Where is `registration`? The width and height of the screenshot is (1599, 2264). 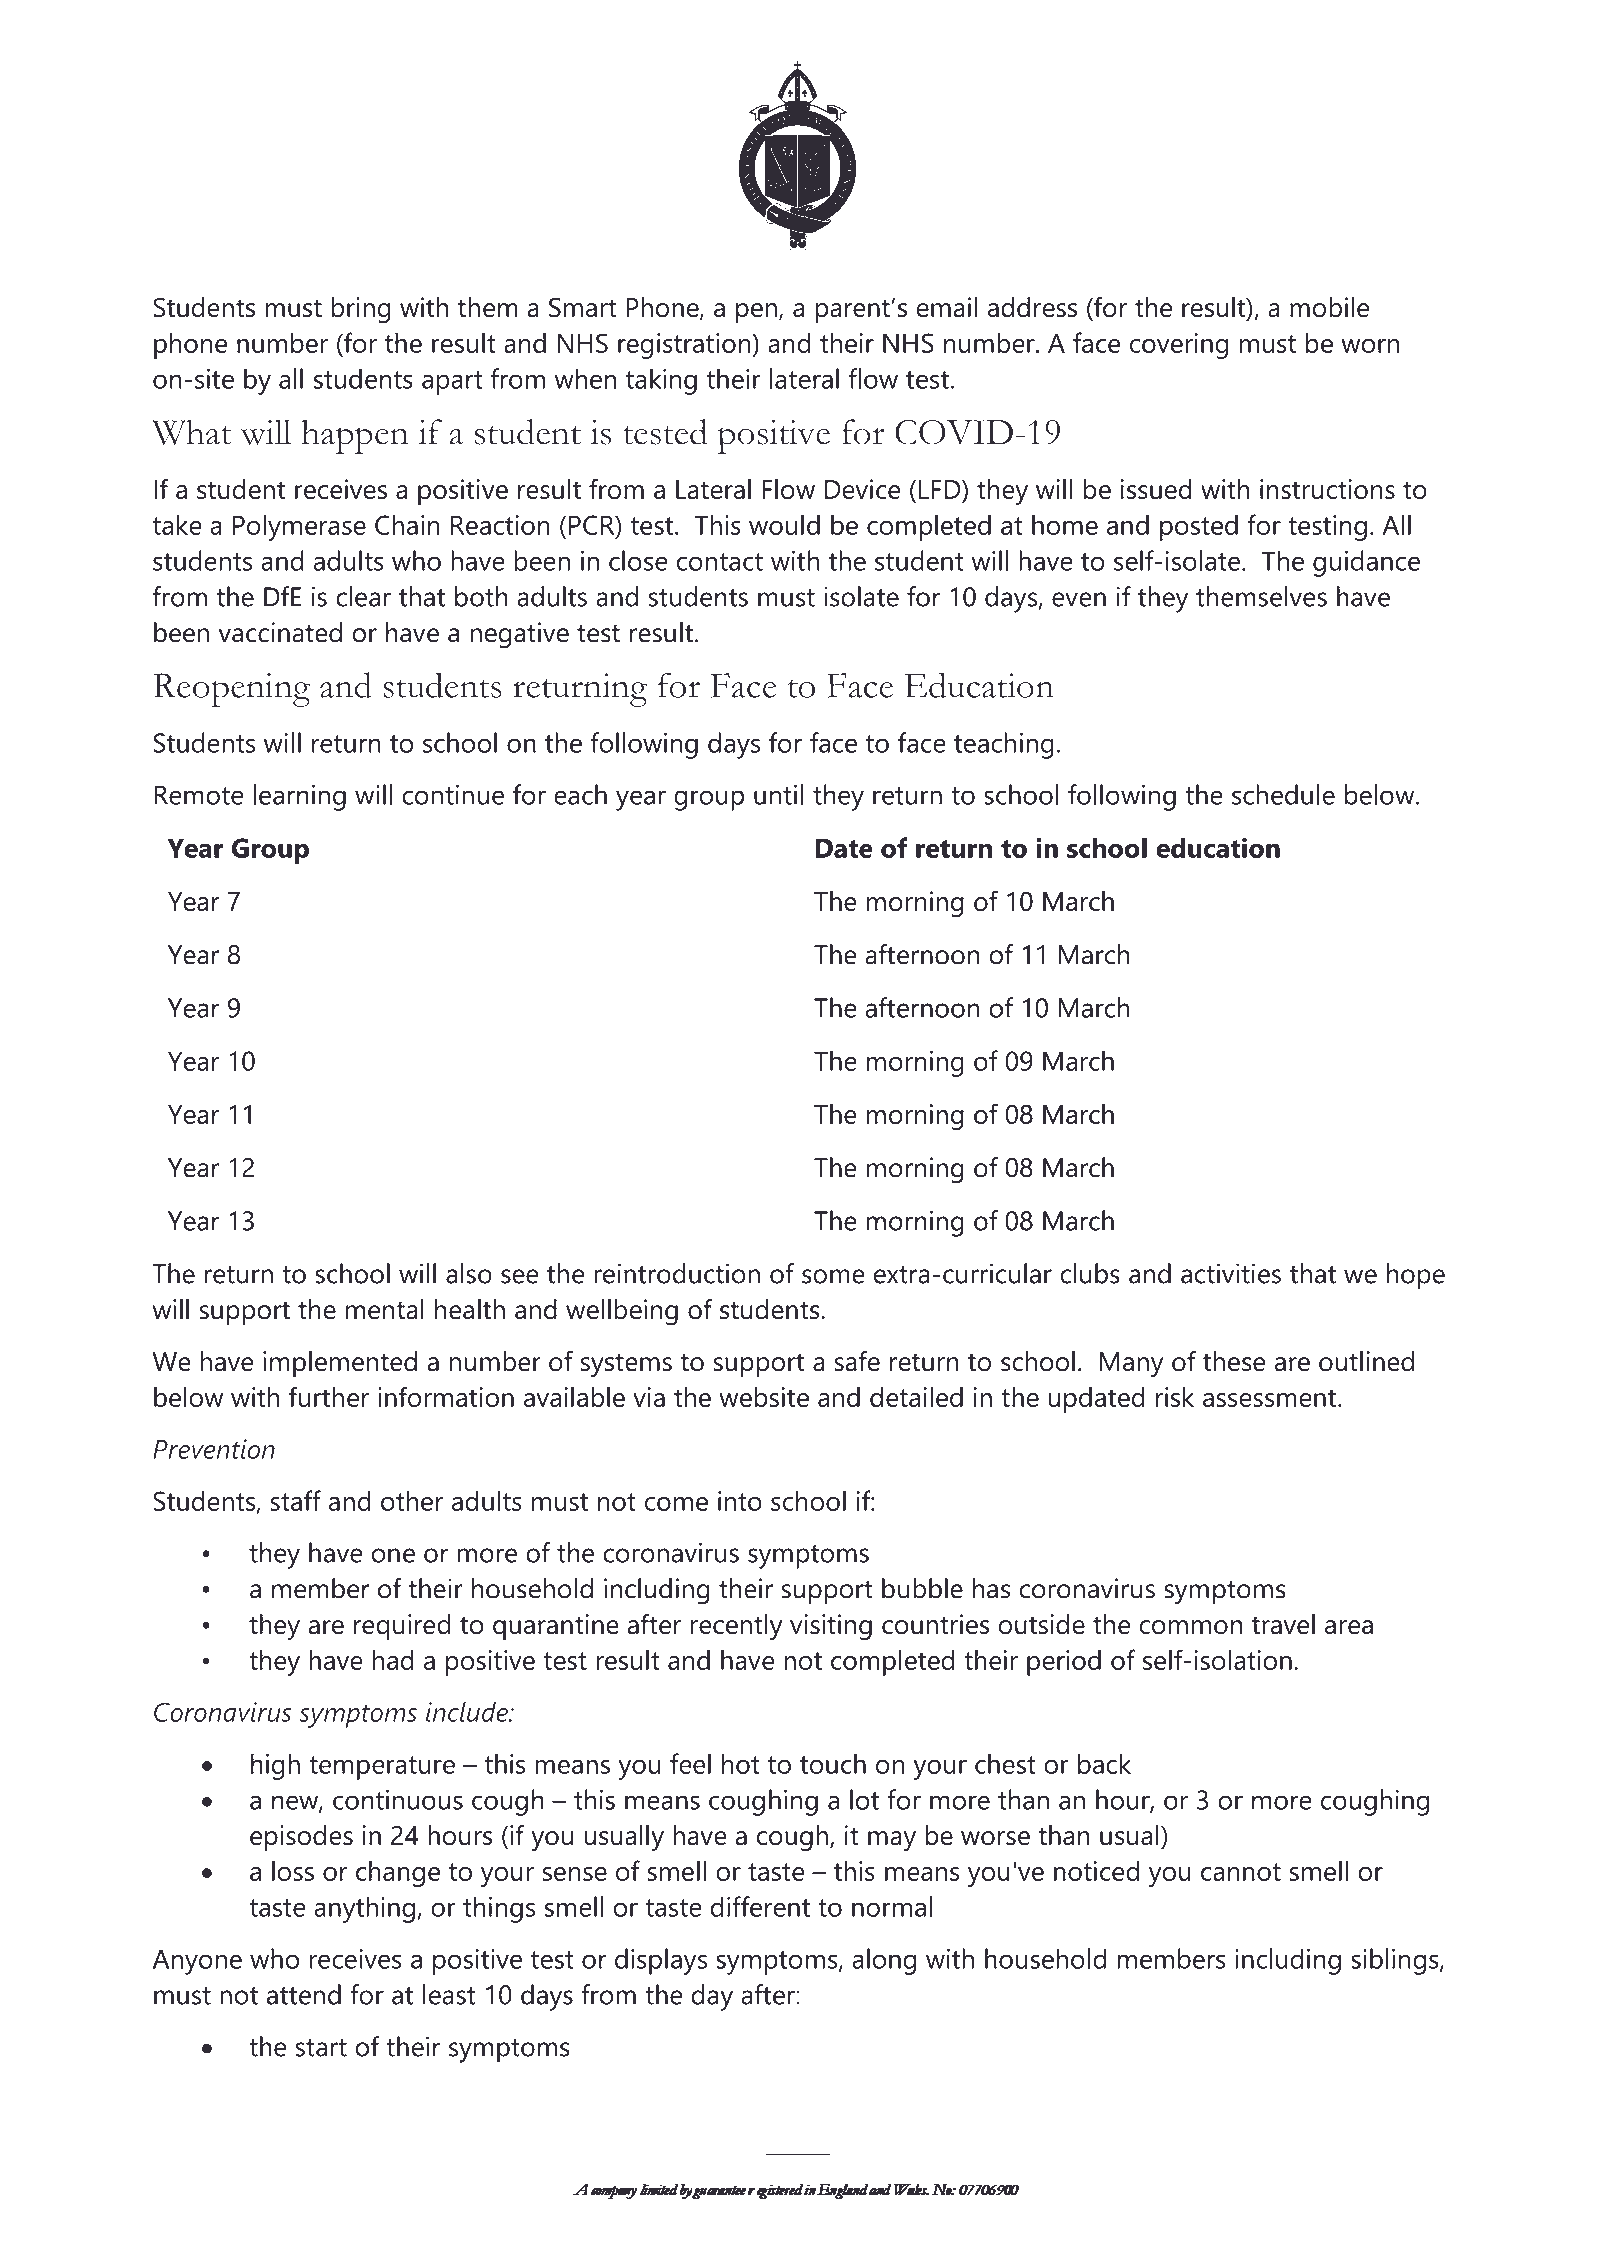 registration is located at coordinates (685, 346).
